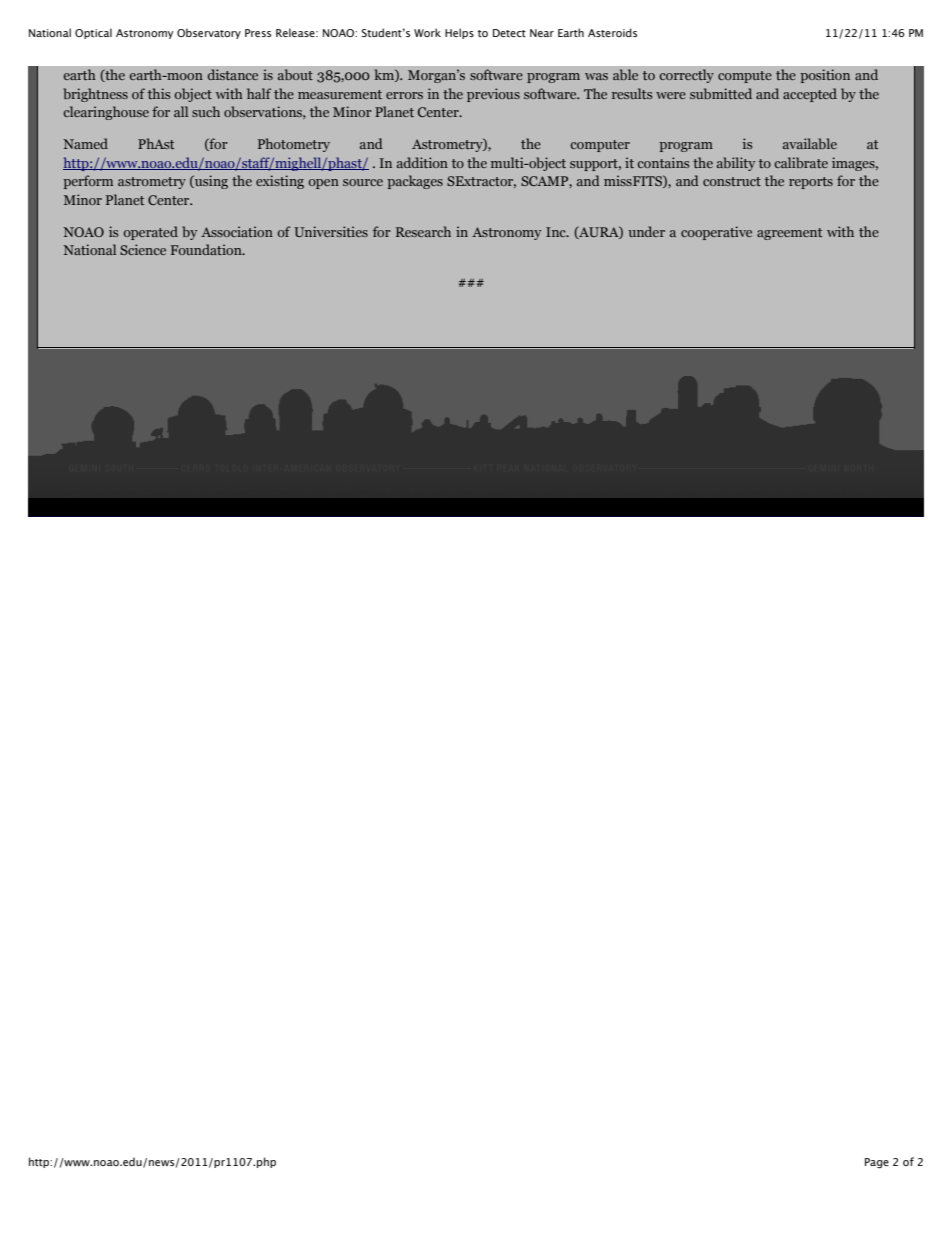 This screenshot has width=952, height=1233. Describe the element at coordinates (789, 234) in the screenshot. I see `agreement` at that location.
